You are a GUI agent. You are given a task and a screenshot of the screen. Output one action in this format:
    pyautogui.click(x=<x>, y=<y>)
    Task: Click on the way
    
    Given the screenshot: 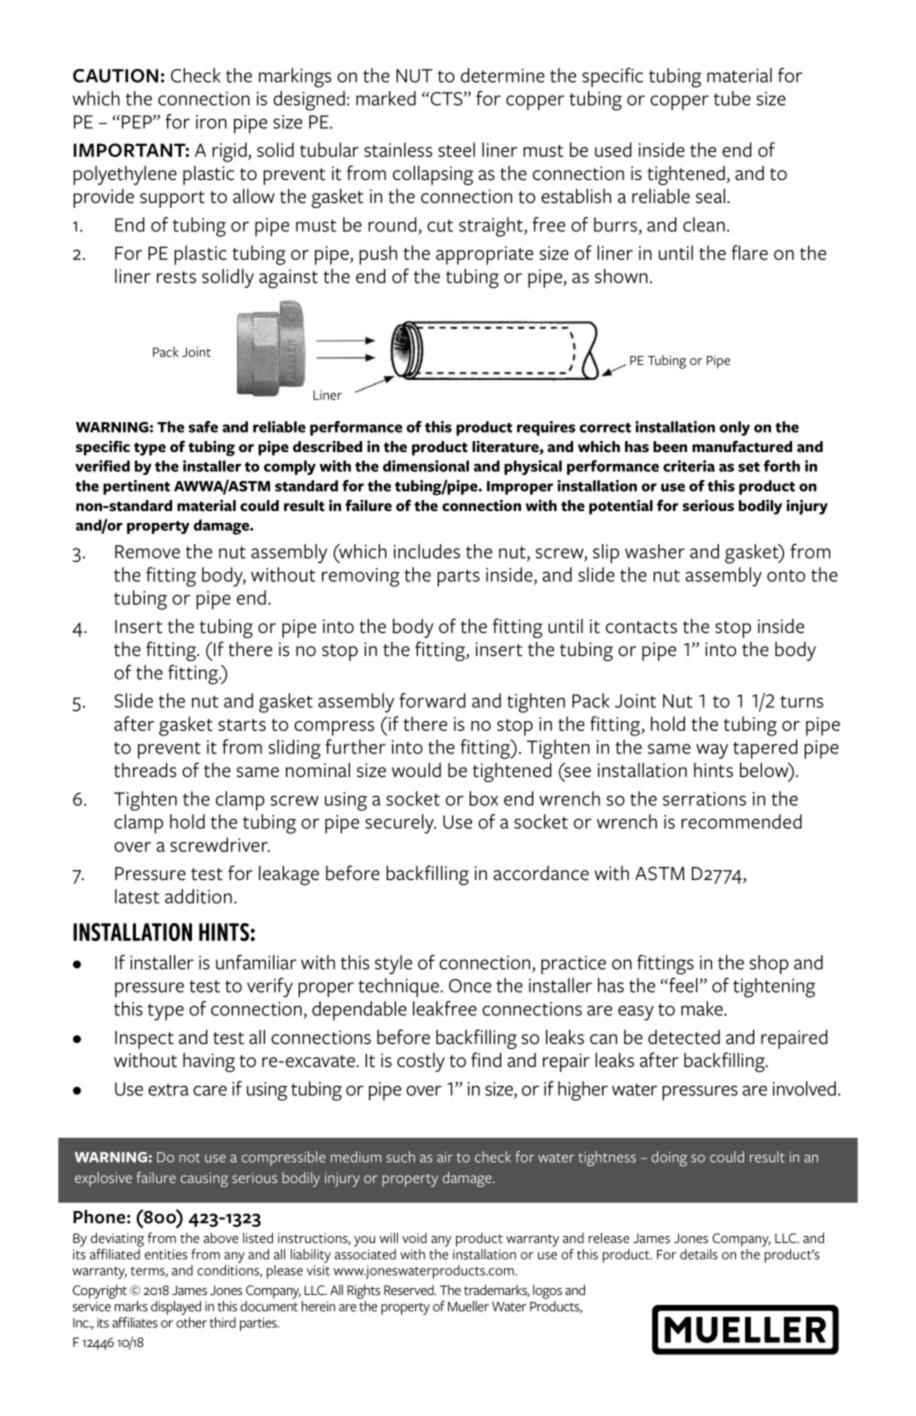 What is the action you would take?
    pyautogui.click(x=712, y=751)
